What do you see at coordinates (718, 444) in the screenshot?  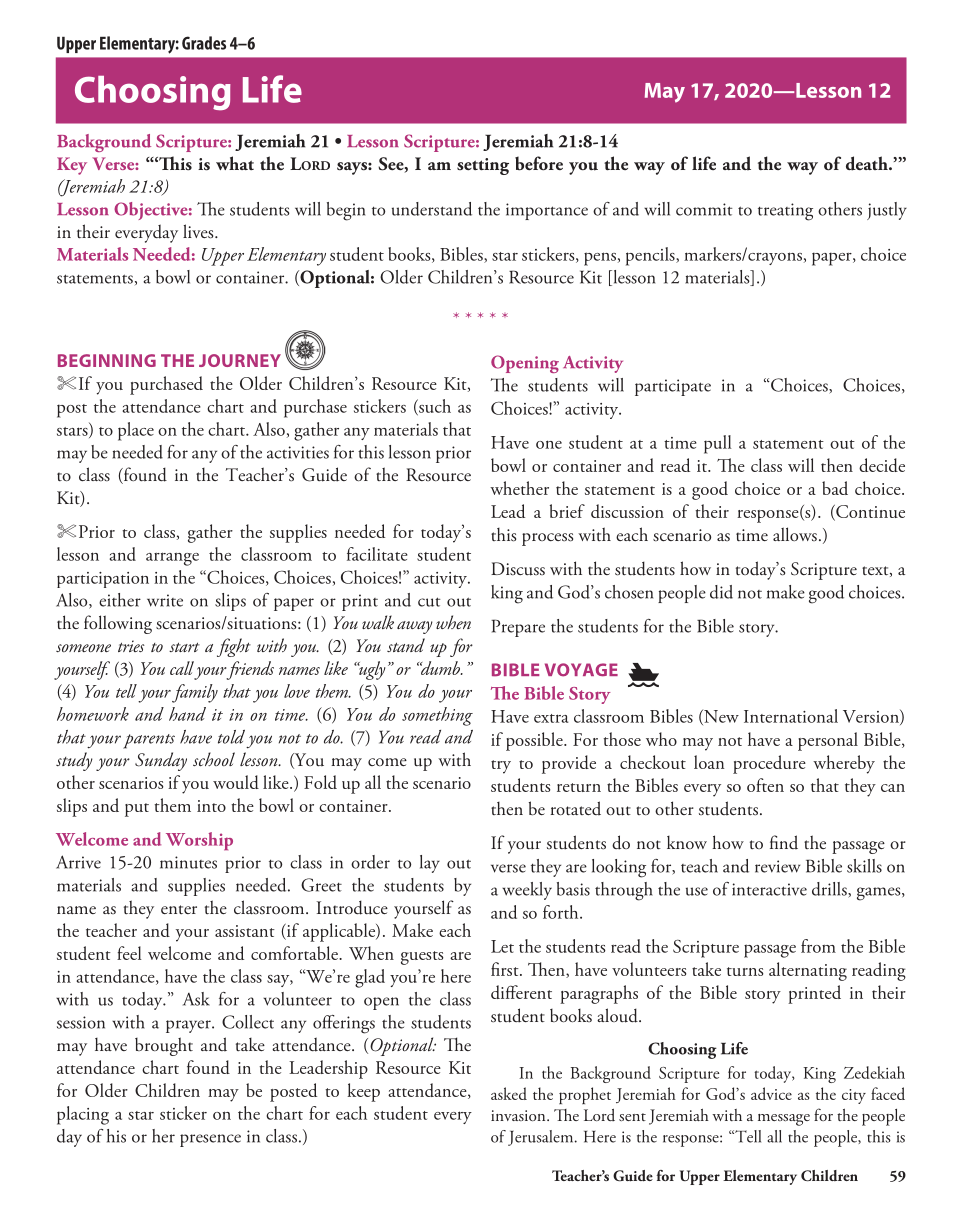 I see `pull` at bounding box center [718, 444].
